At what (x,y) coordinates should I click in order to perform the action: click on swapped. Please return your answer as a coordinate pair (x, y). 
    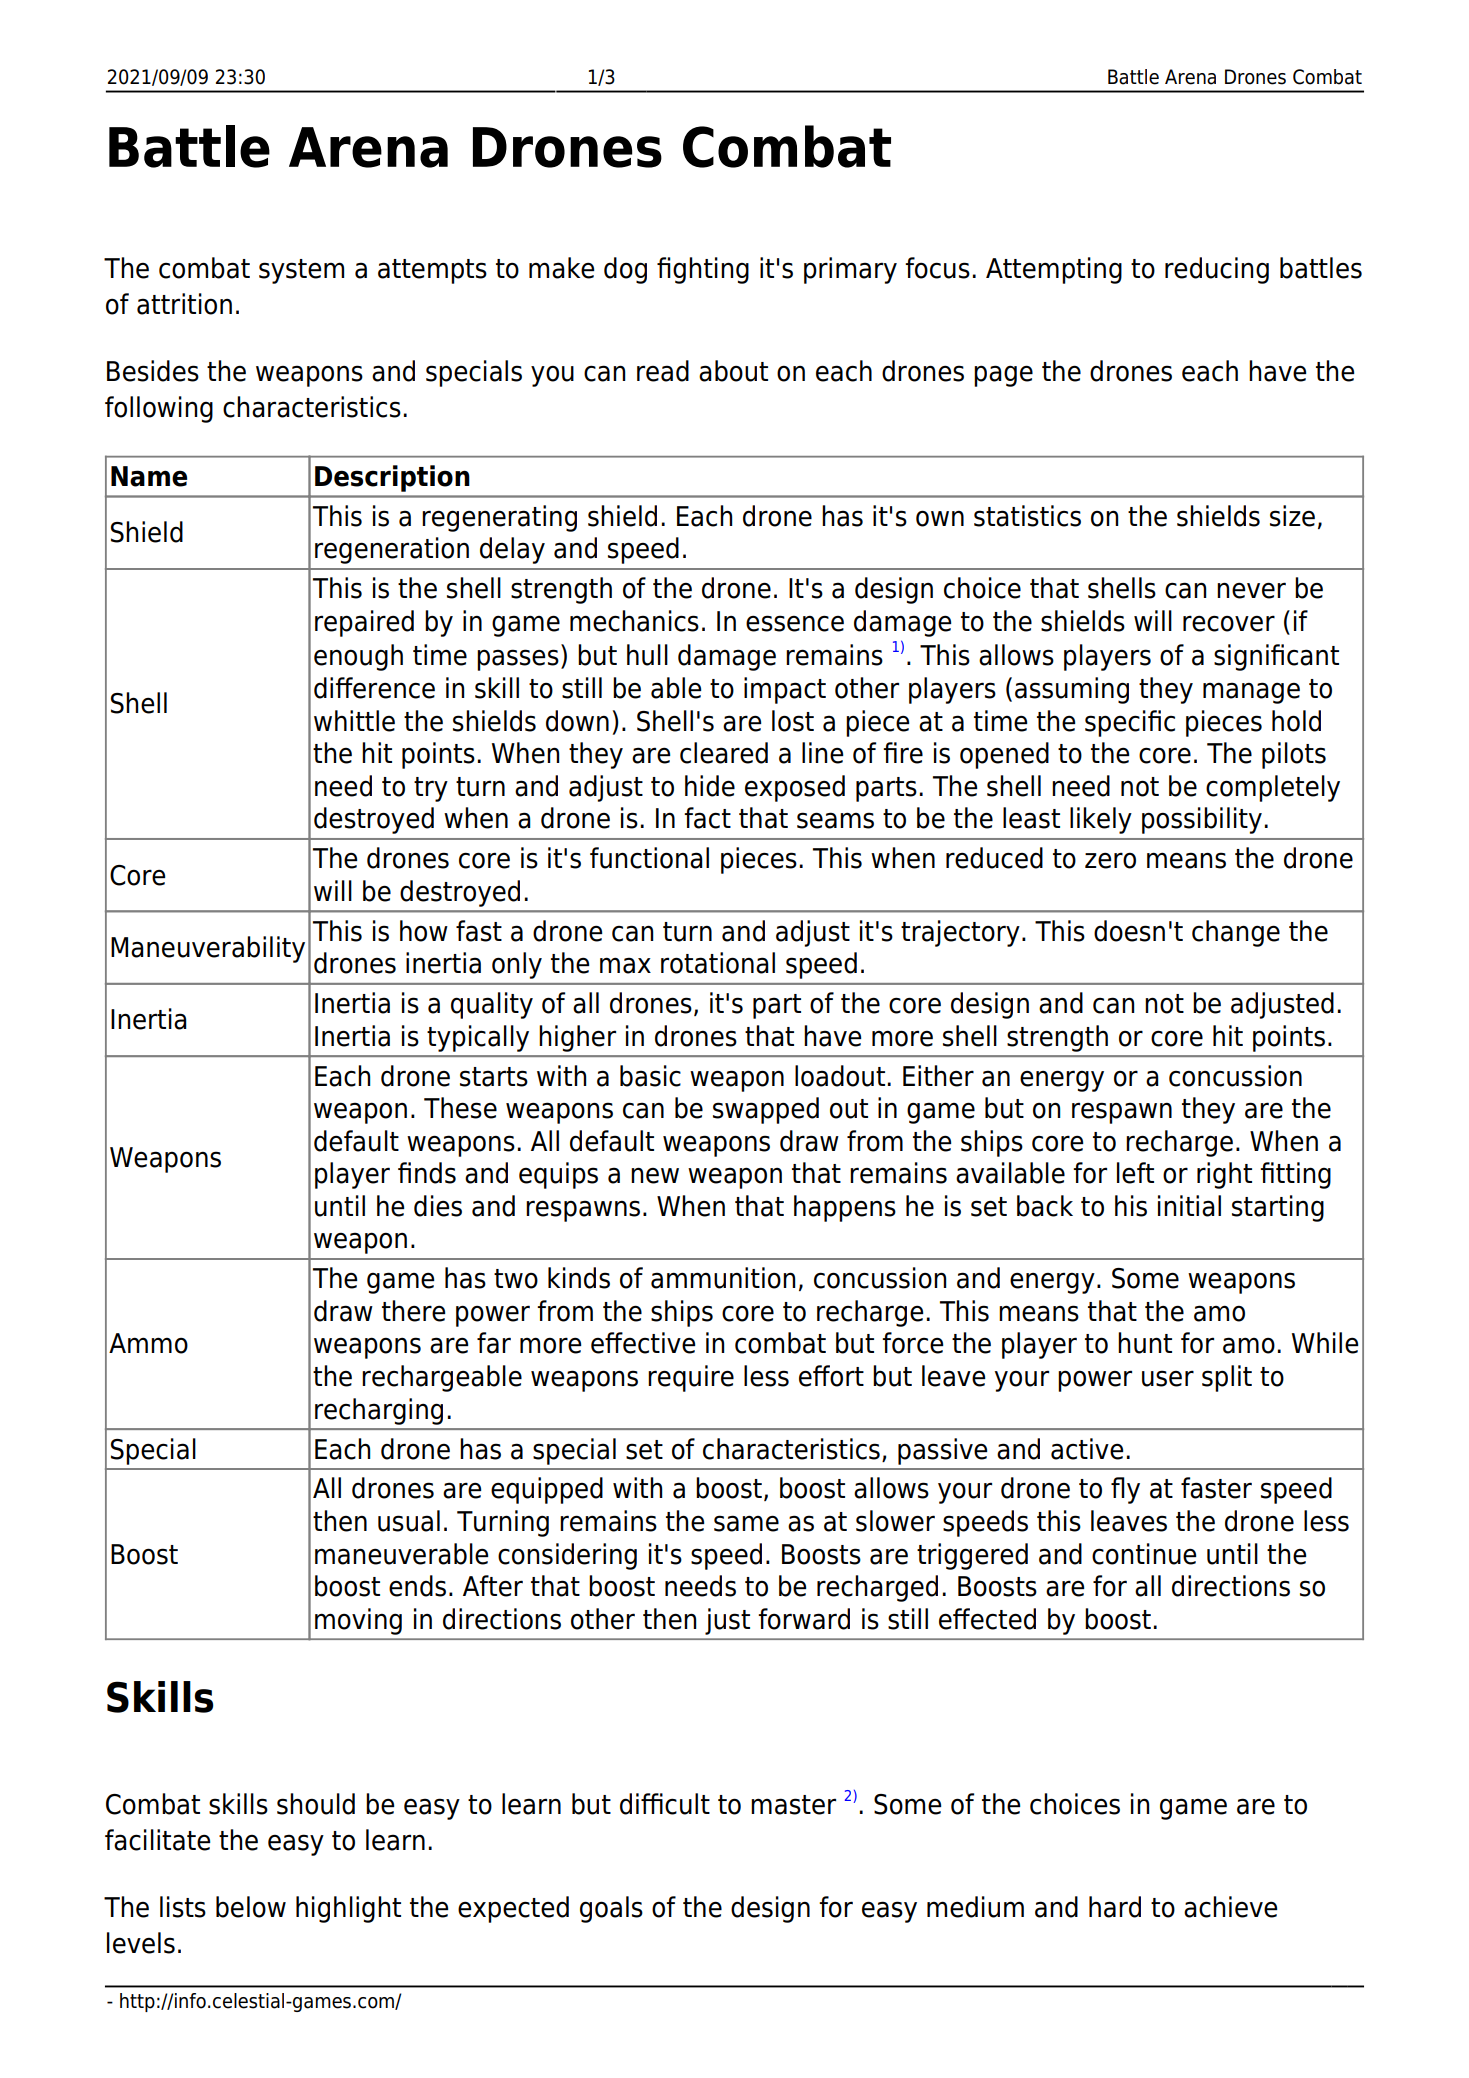
    Looking at the image, I should click on (766, 1110).
